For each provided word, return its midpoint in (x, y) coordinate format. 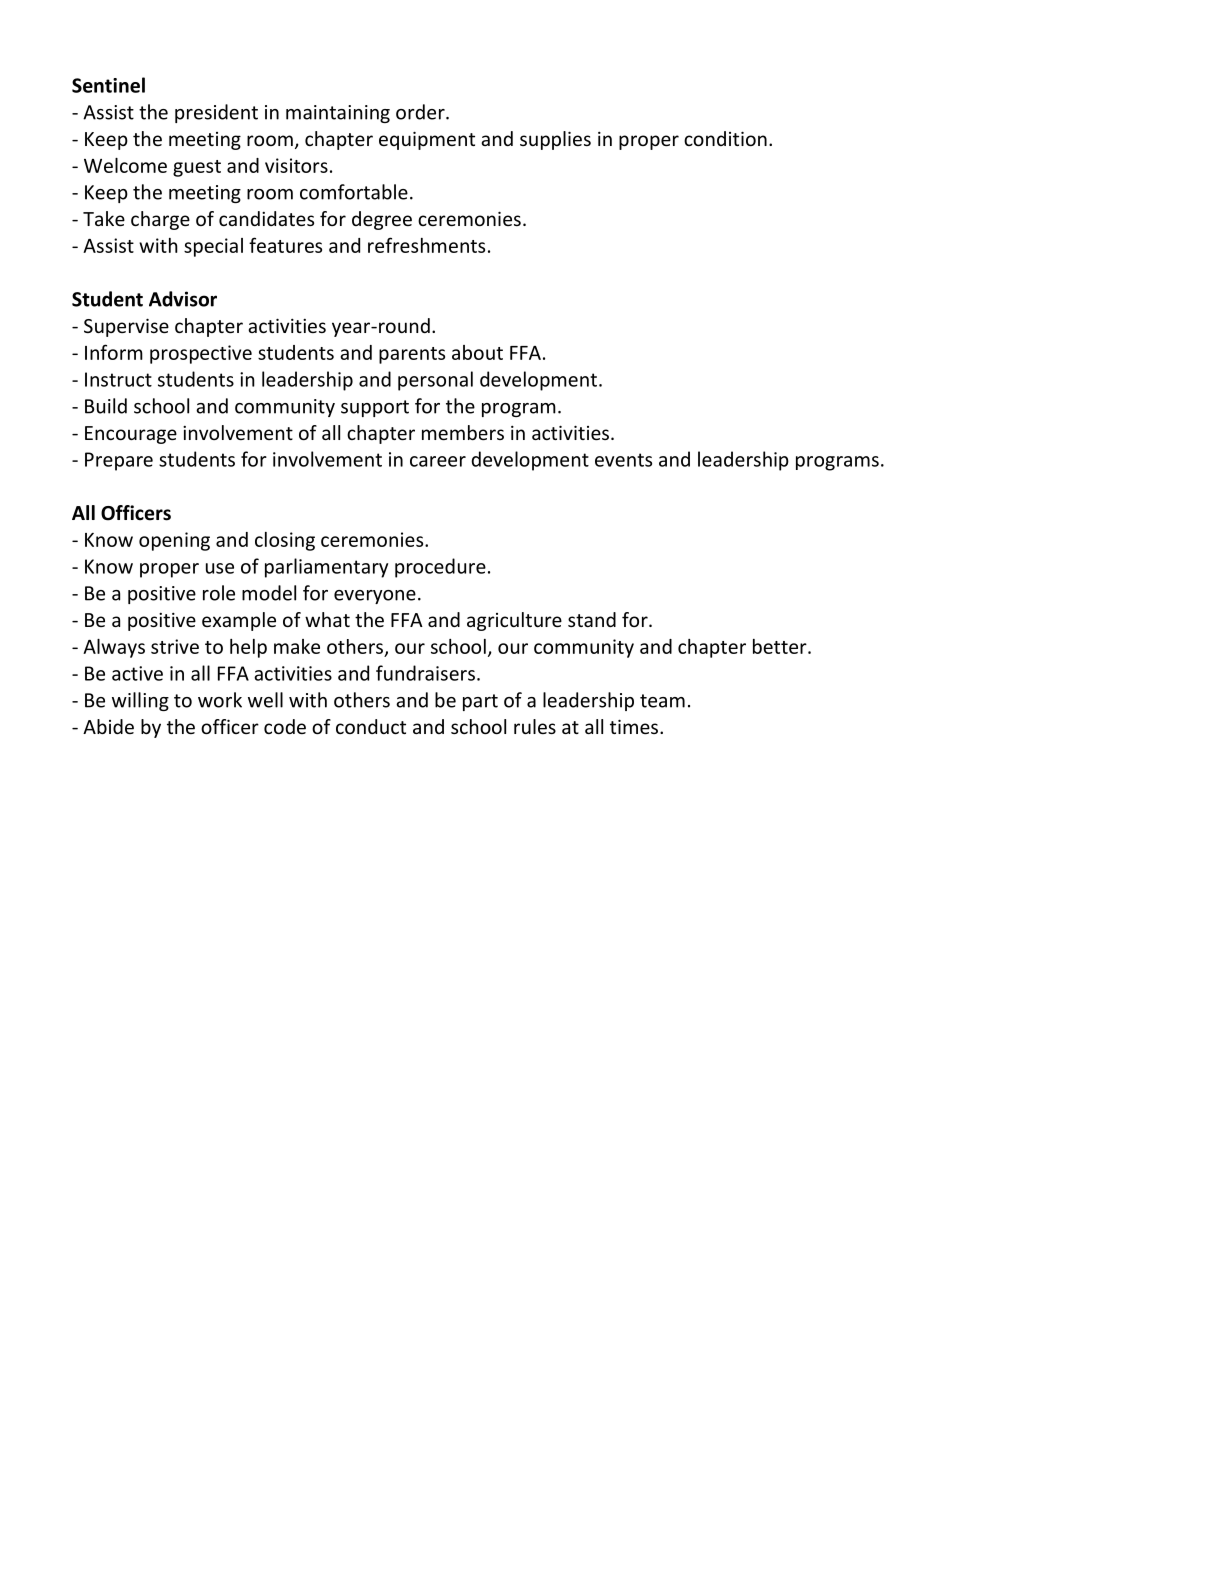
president (216, 113)
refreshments (426, 245)
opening (174, 541)
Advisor (183, 299)
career (438, 461)
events (623, 460)
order (421, 112)
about (477, 352)
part (480, 702)
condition (725, 138)
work (220, 700)
